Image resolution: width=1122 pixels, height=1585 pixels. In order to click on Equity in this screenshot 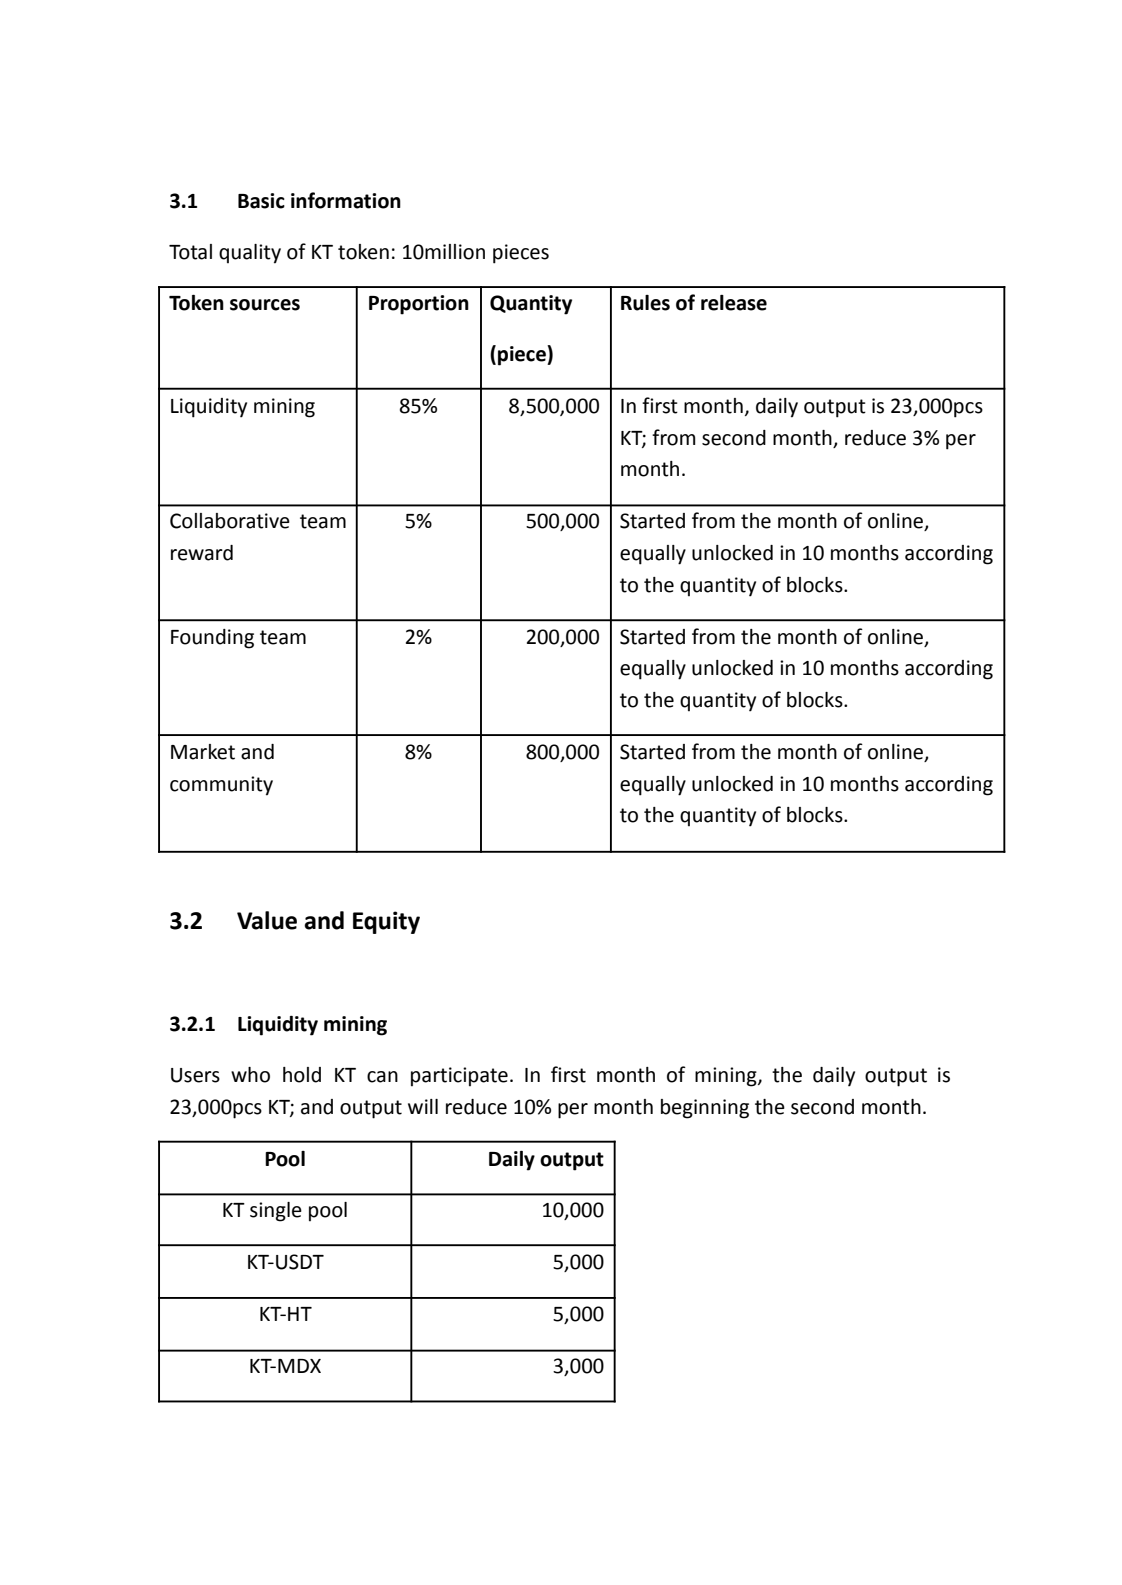, I will do `click(386, 922)`.
